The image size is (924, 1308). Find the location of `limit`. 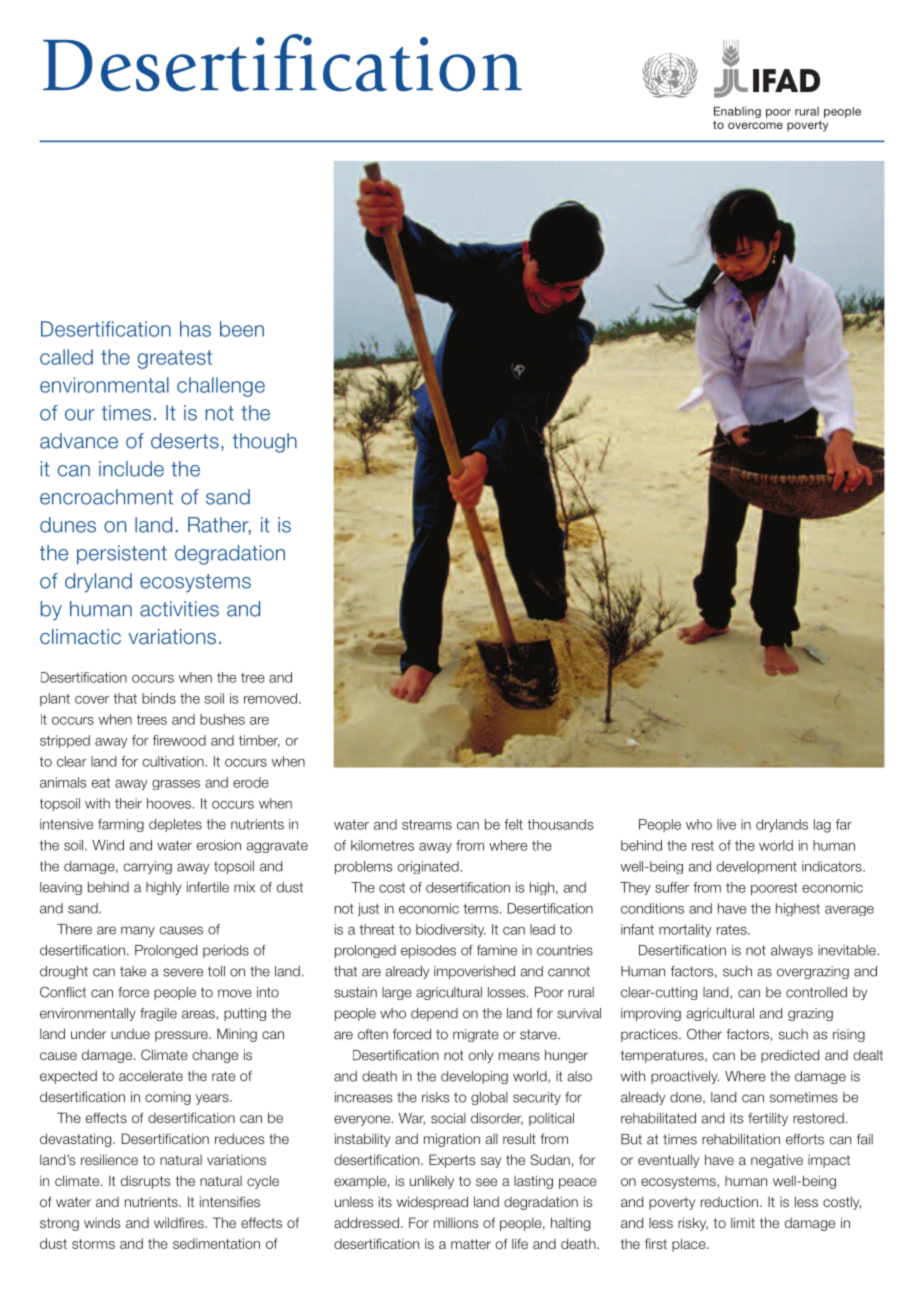

limit is located at coordinates (743, 1222).
